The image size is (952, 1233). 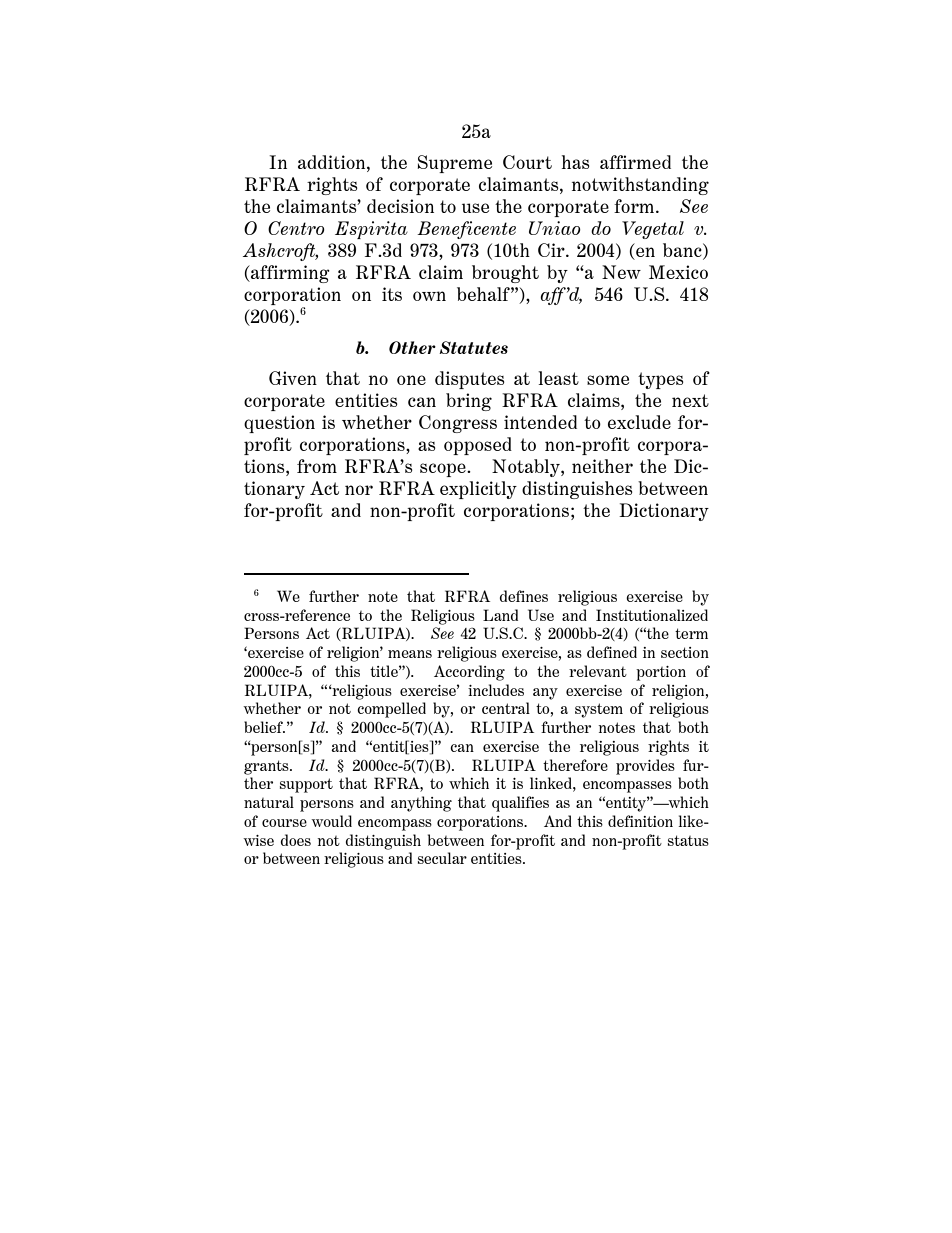 What do you see at coordinates (442, 858) in the document?
I see `secular` at bounding box center [442, 858].
